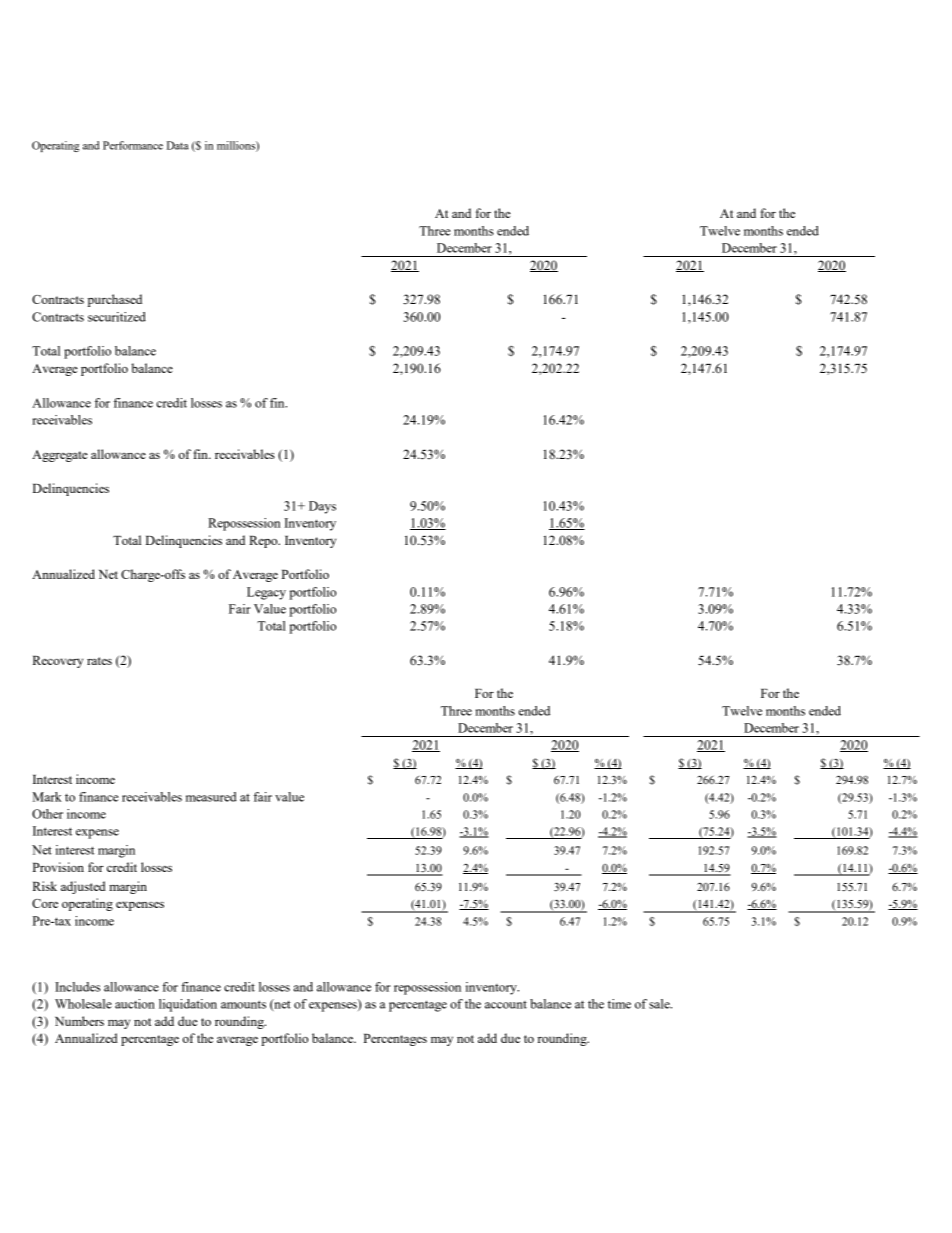  I want to click on account, so click(506, 1005).
